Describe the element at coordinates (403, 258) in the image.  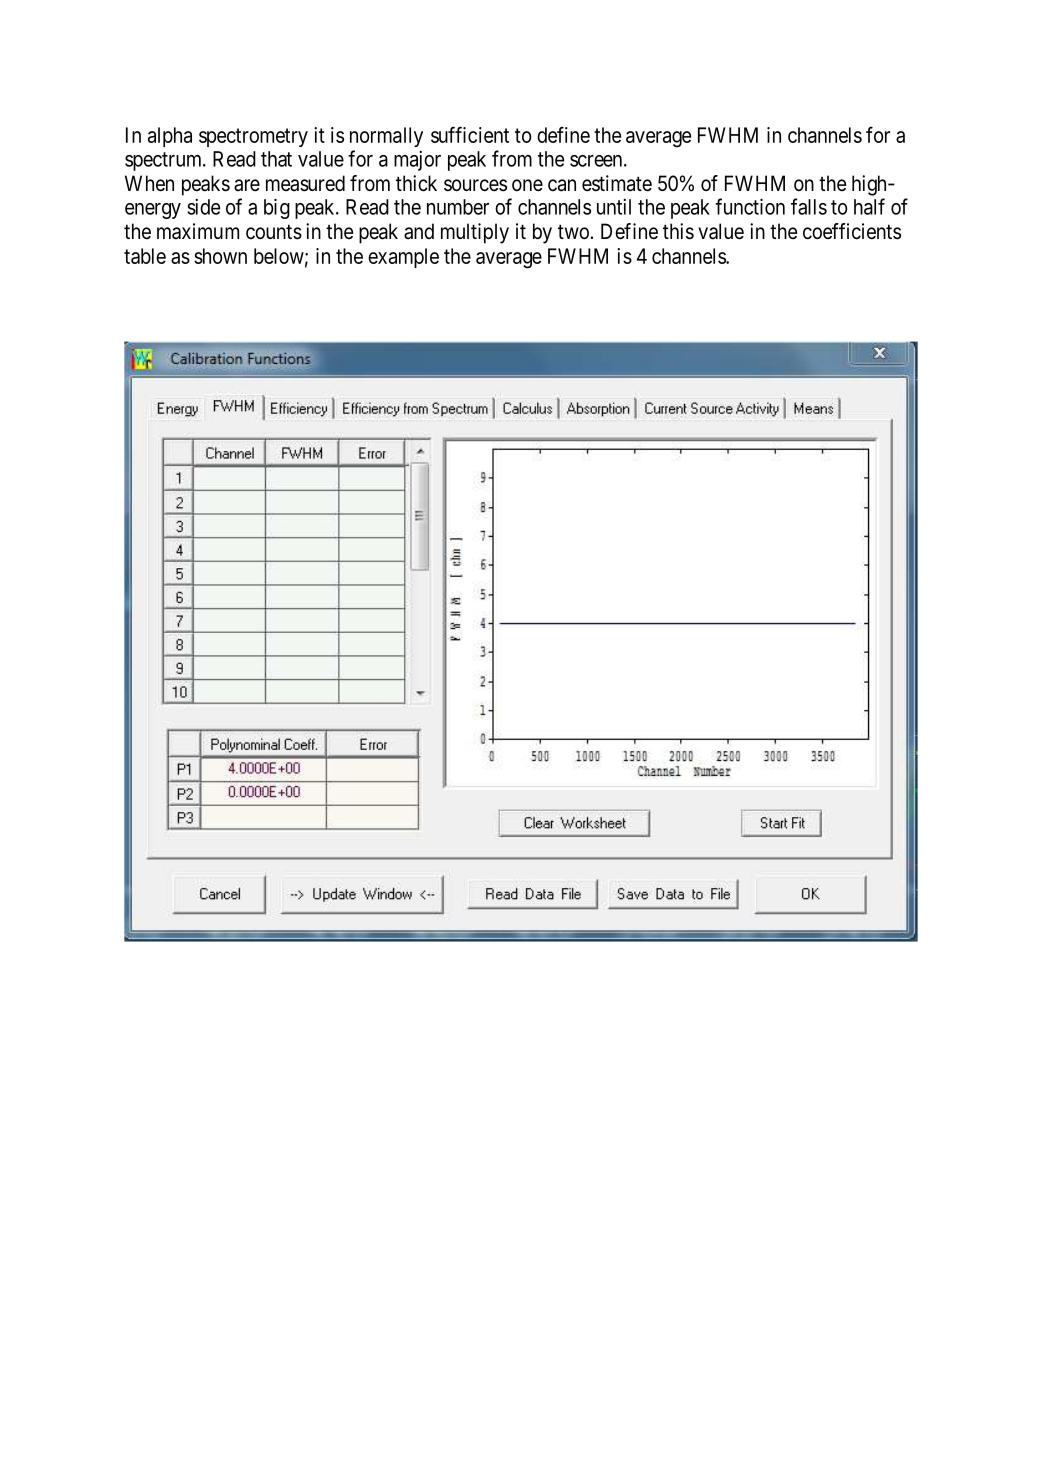
I see `example` at that location.
